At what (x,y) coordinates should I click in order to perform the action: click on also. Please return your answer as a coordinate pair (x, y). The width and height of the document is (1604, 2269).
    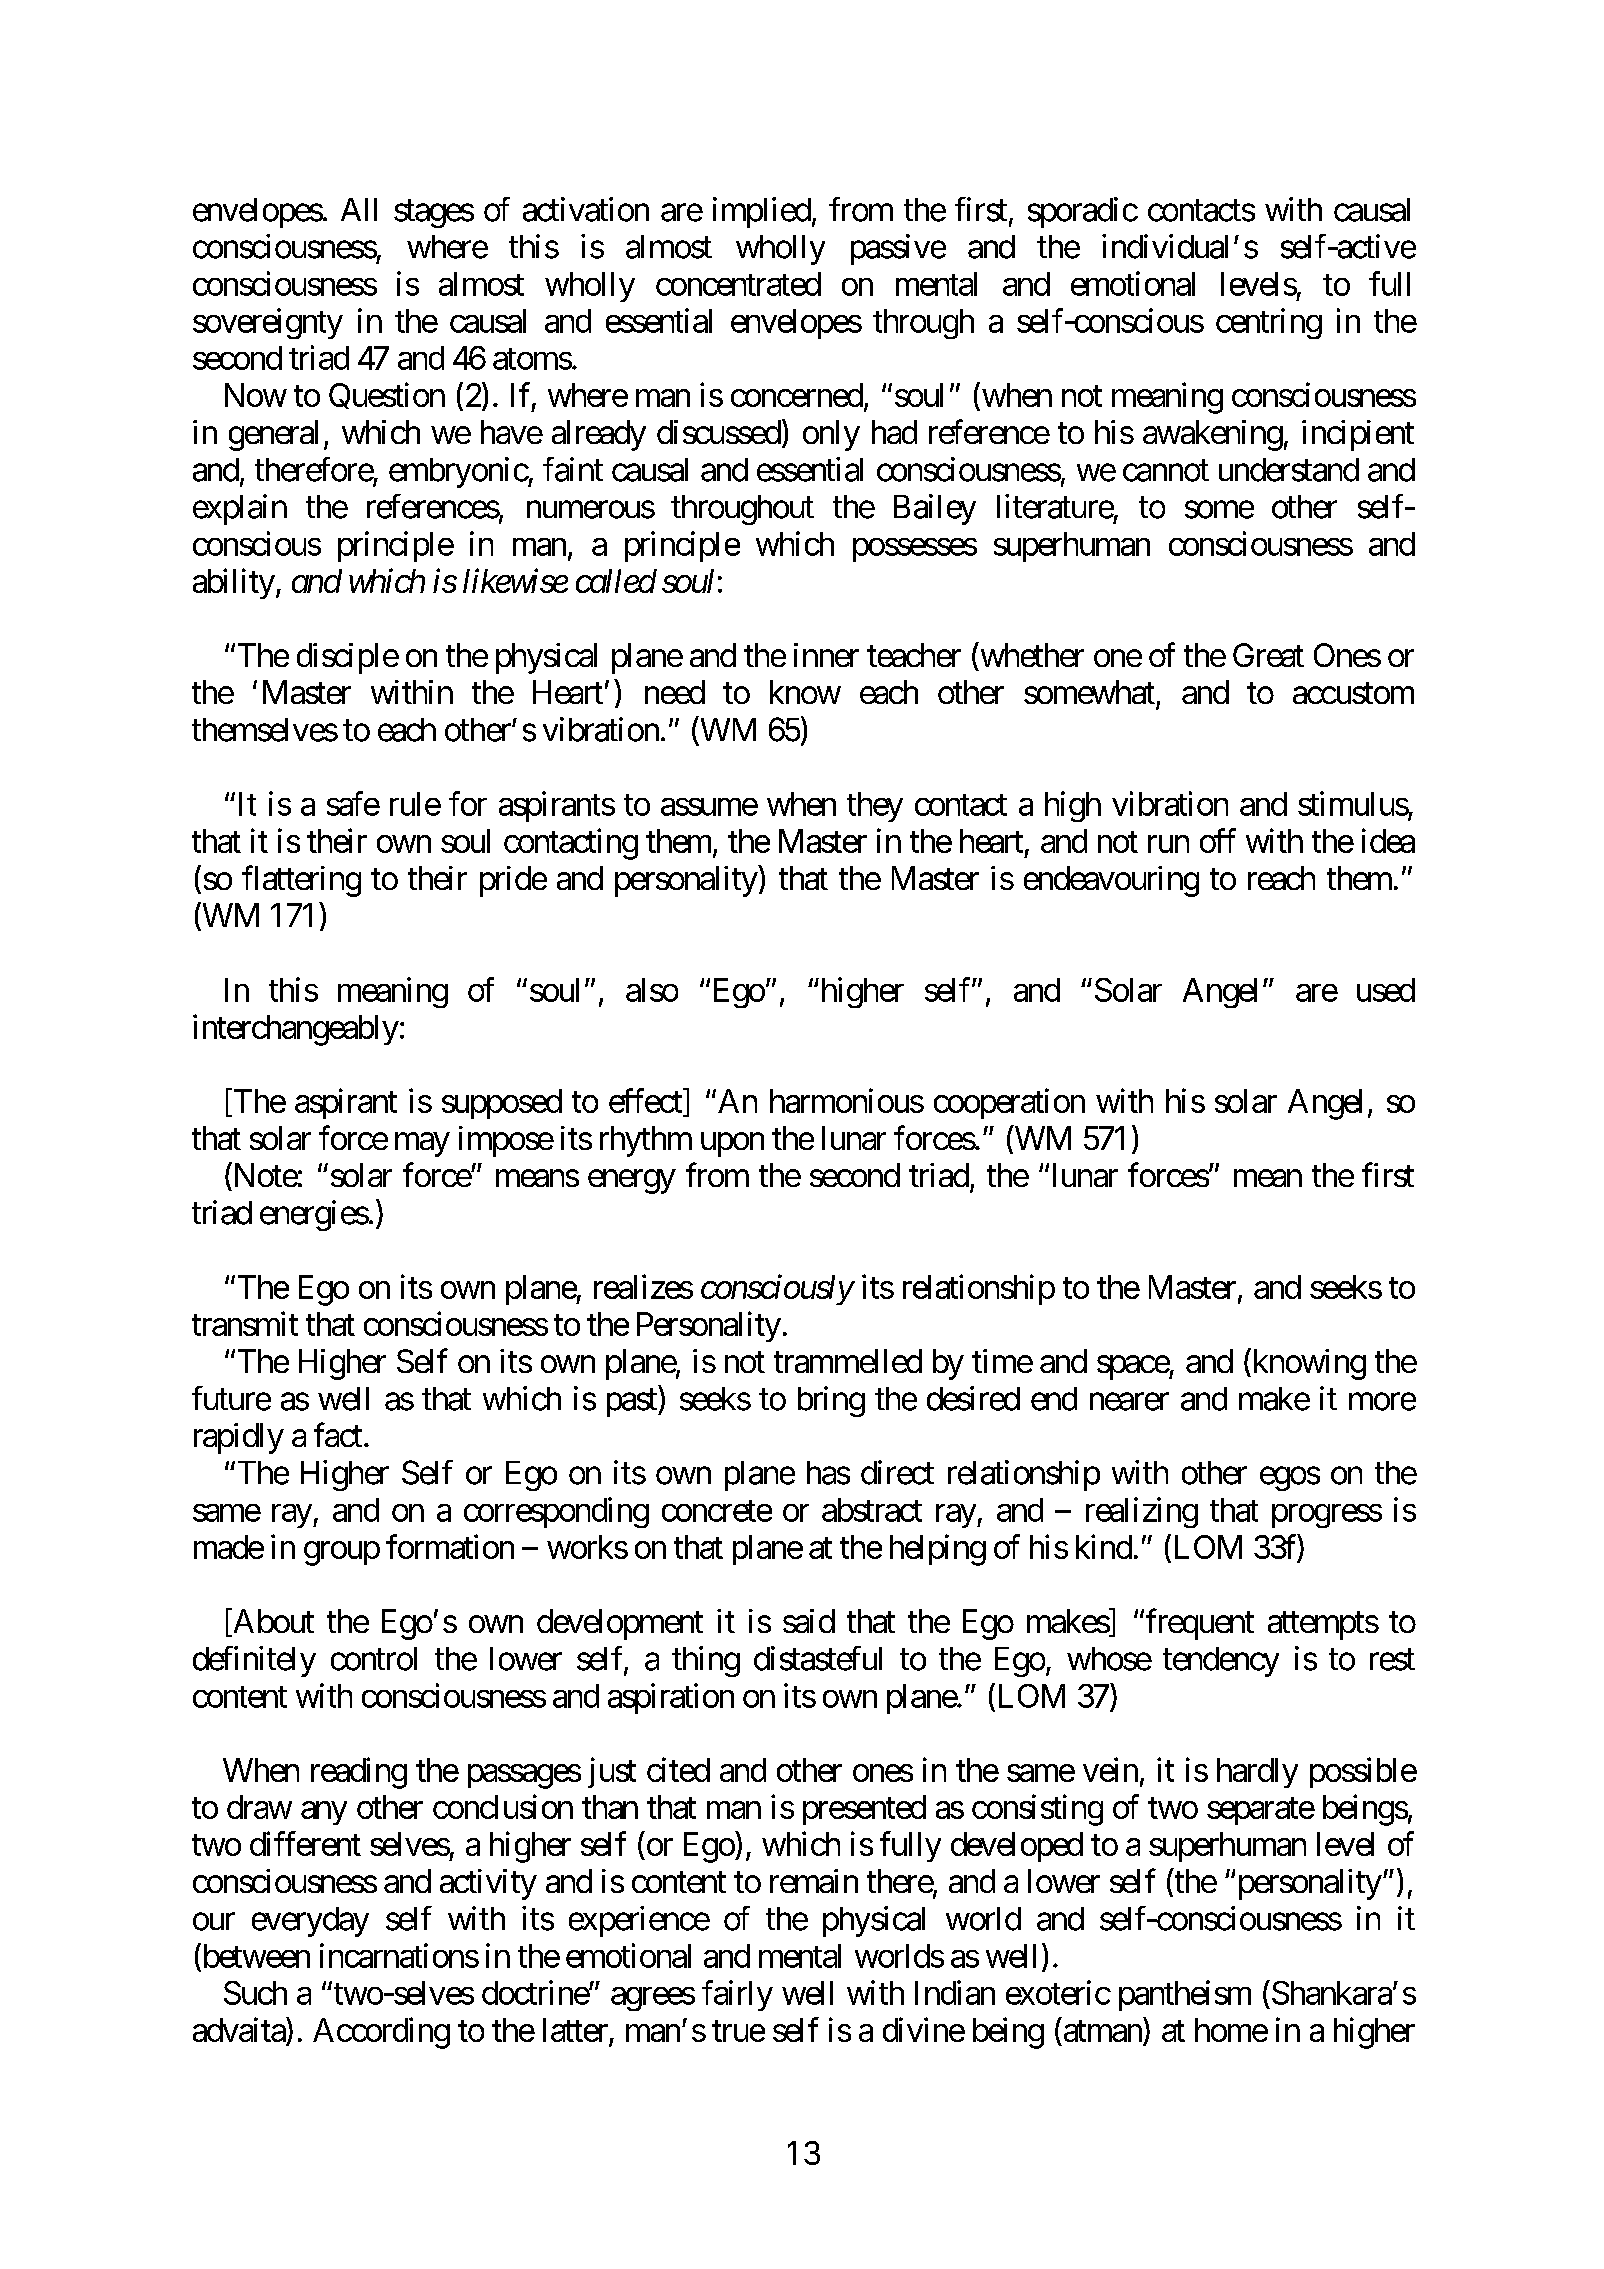
    Looking at the image, I should click on (652, 990).
